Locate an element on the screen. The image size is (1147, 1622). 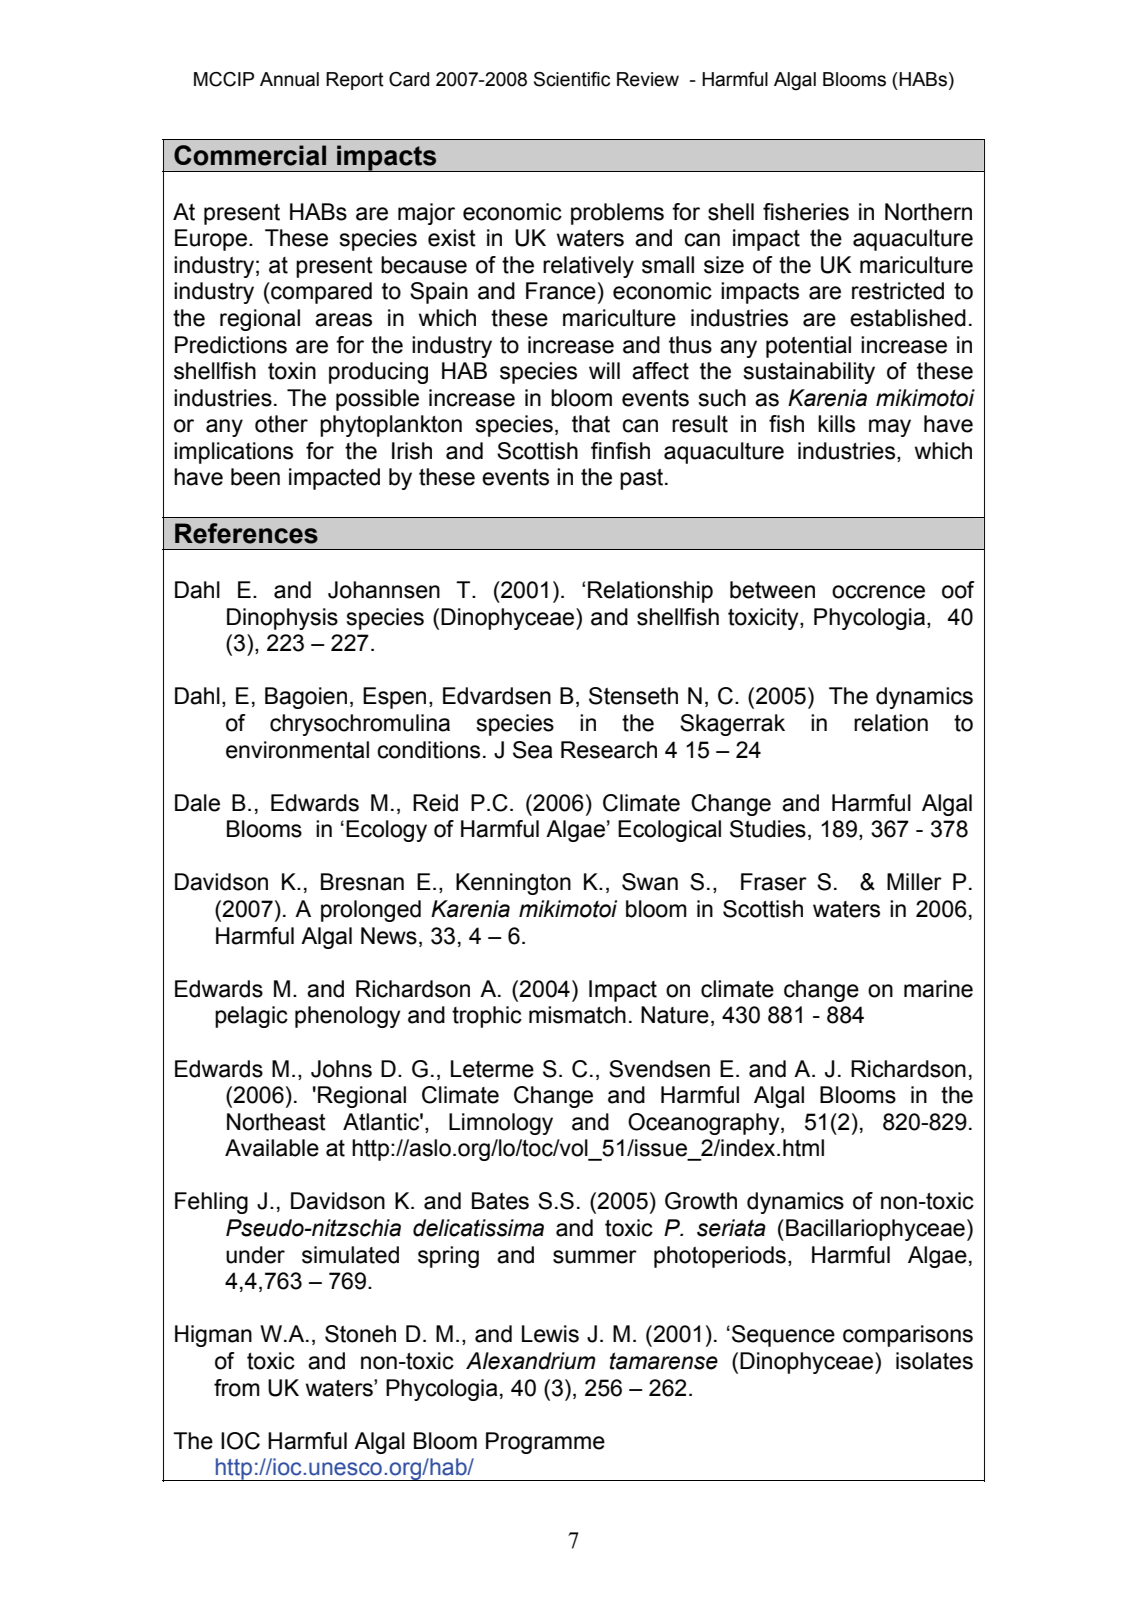
Programme is located at coordinates (545, 1443).
